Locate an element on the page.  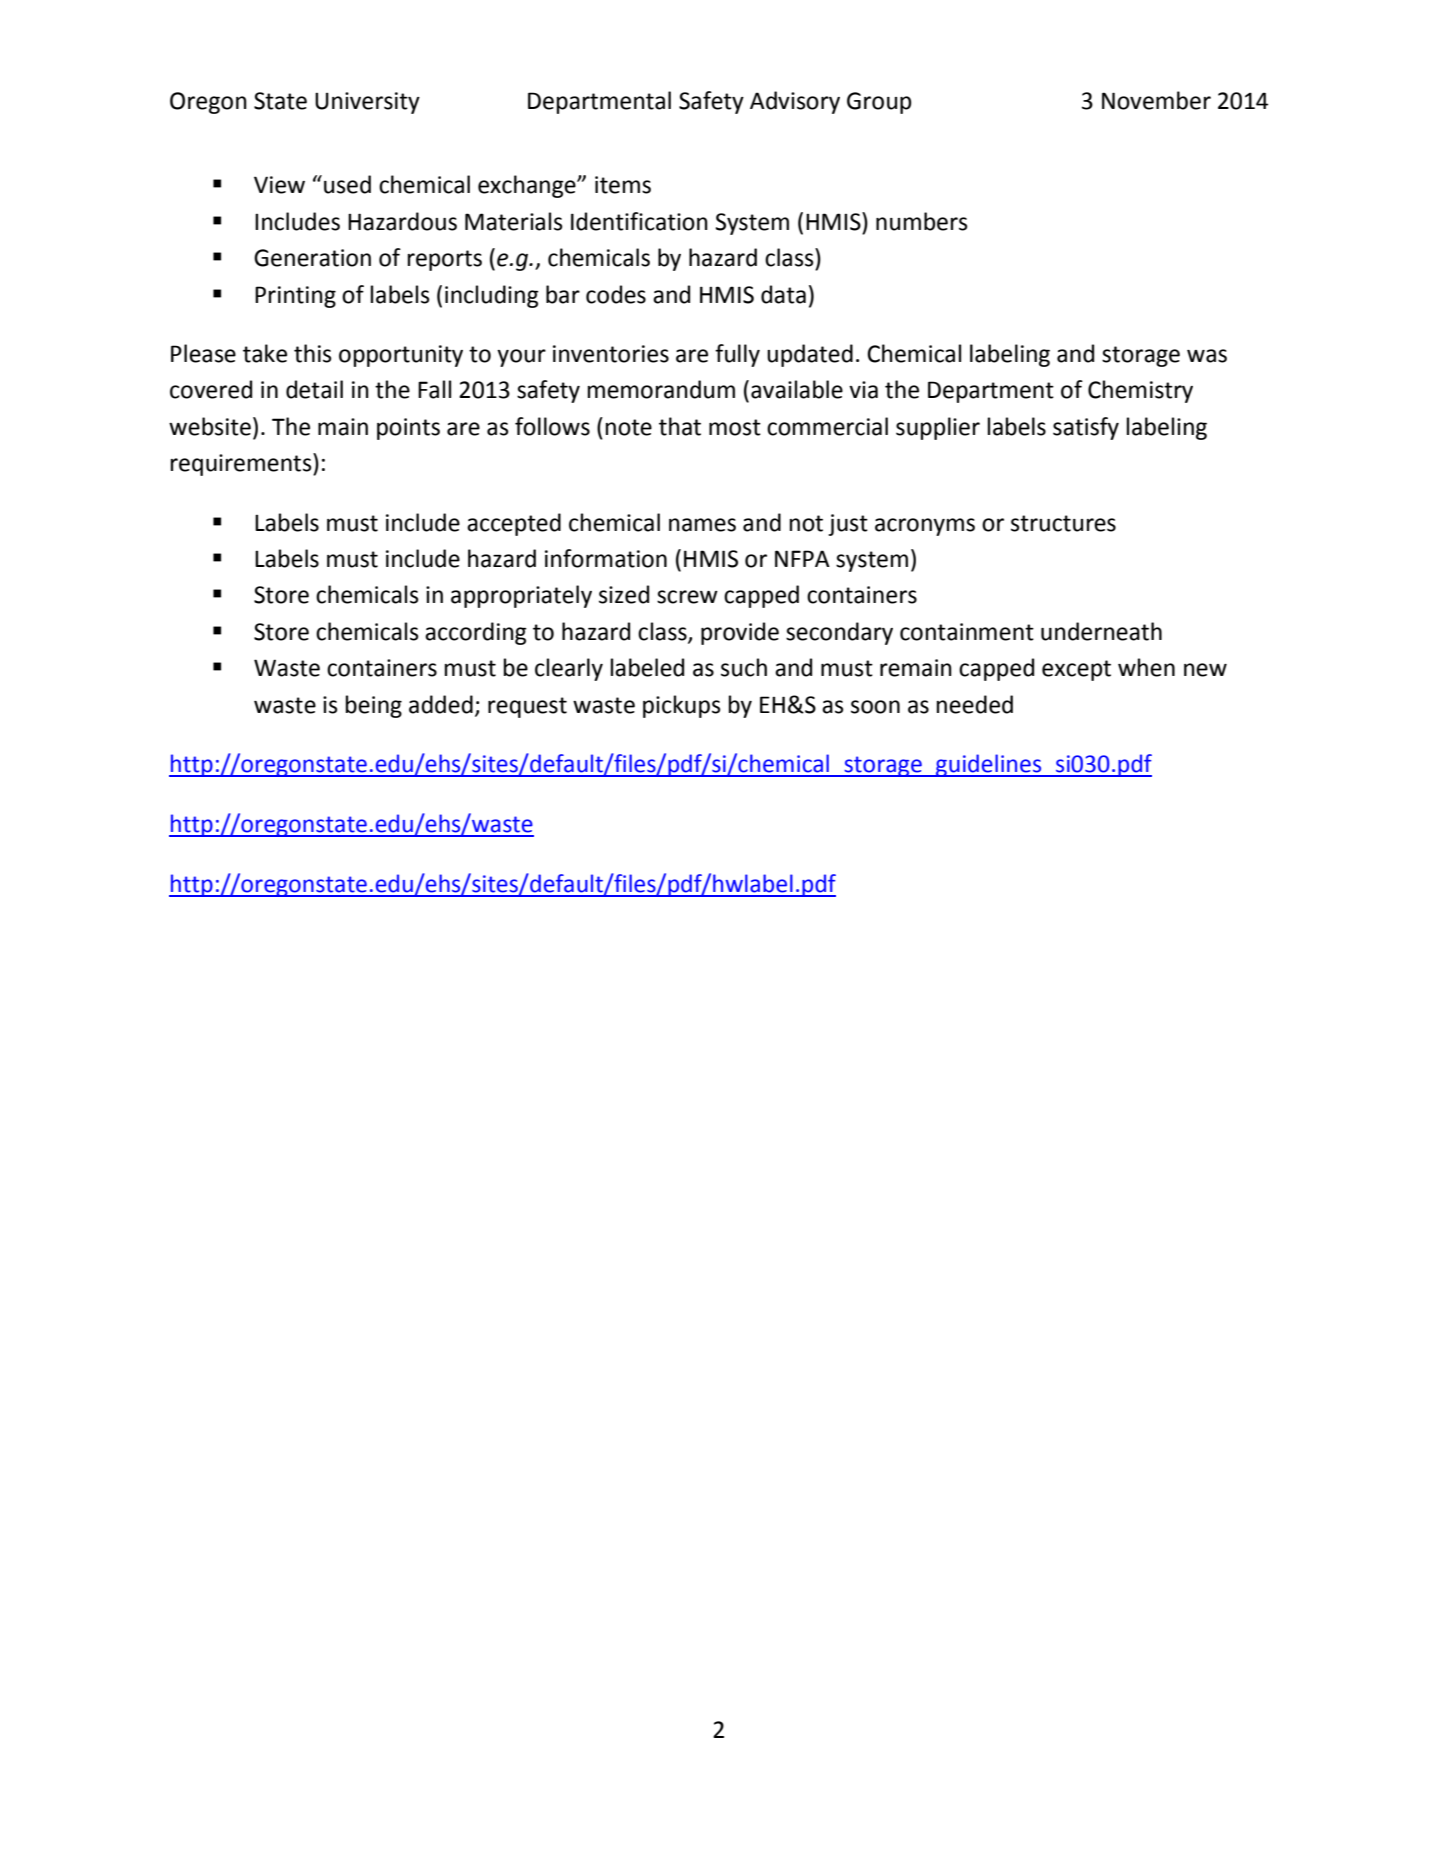
memorandum is located at coordinates (661, 389).
